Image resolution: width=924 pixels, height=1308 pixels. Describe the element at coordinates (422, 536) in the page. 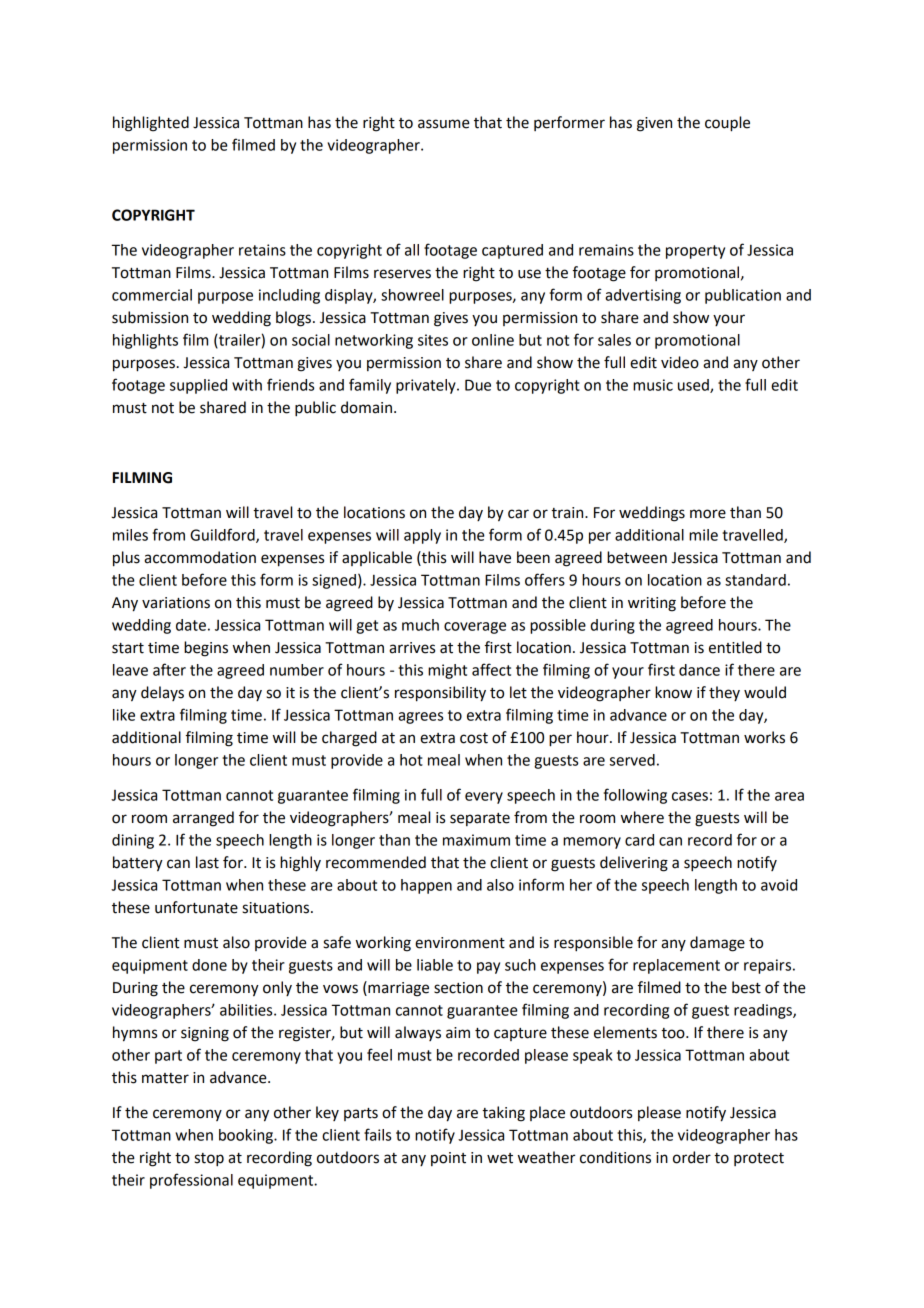

I see `apply` at that location.
